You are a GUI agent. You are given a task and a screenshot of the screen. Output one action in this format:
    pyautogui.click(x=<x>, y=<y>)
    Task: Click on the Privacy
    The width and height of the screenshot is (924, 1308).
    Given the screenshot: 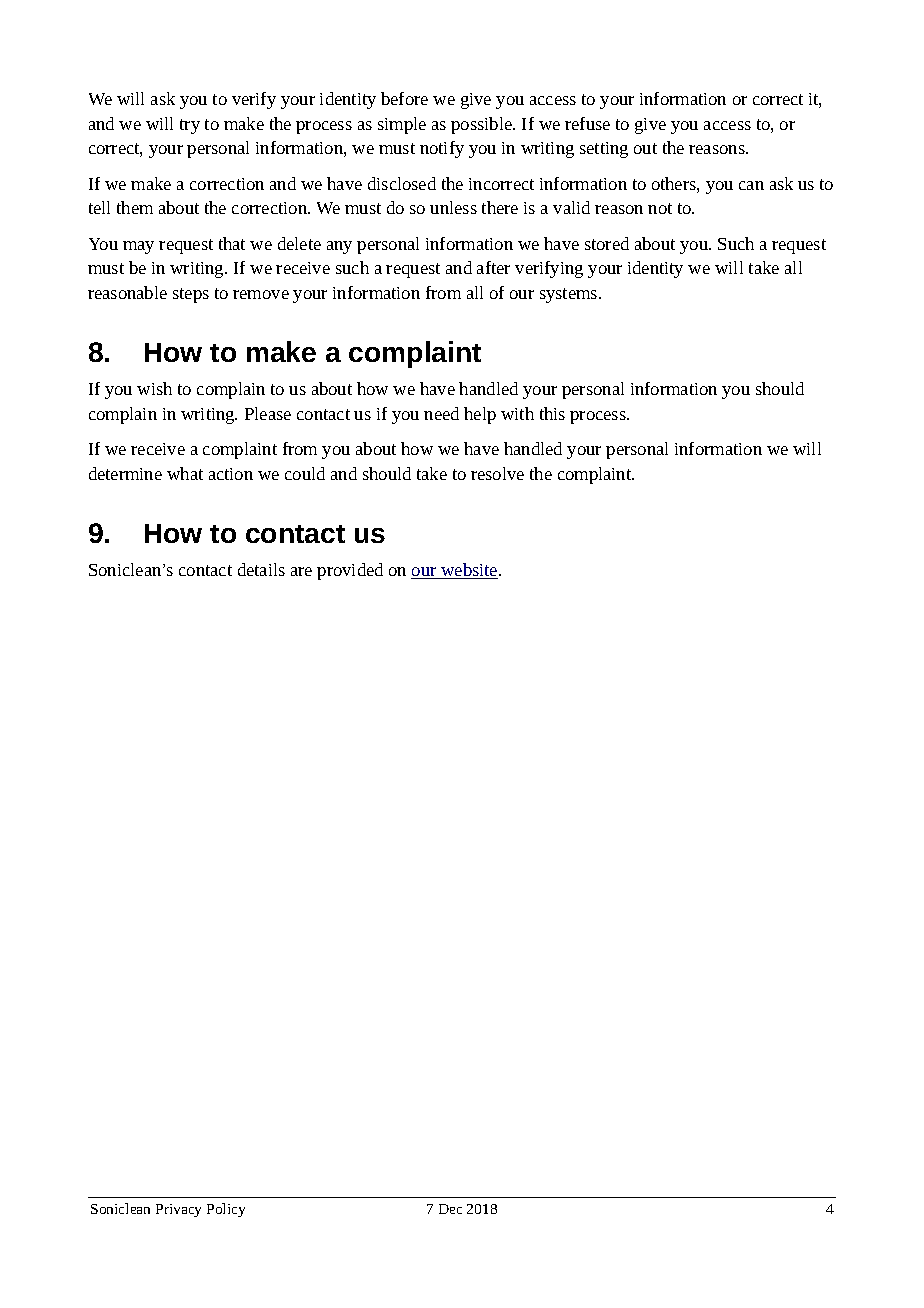 What is the action you would take?
    pyautogui.click(x=178, y=1210)
